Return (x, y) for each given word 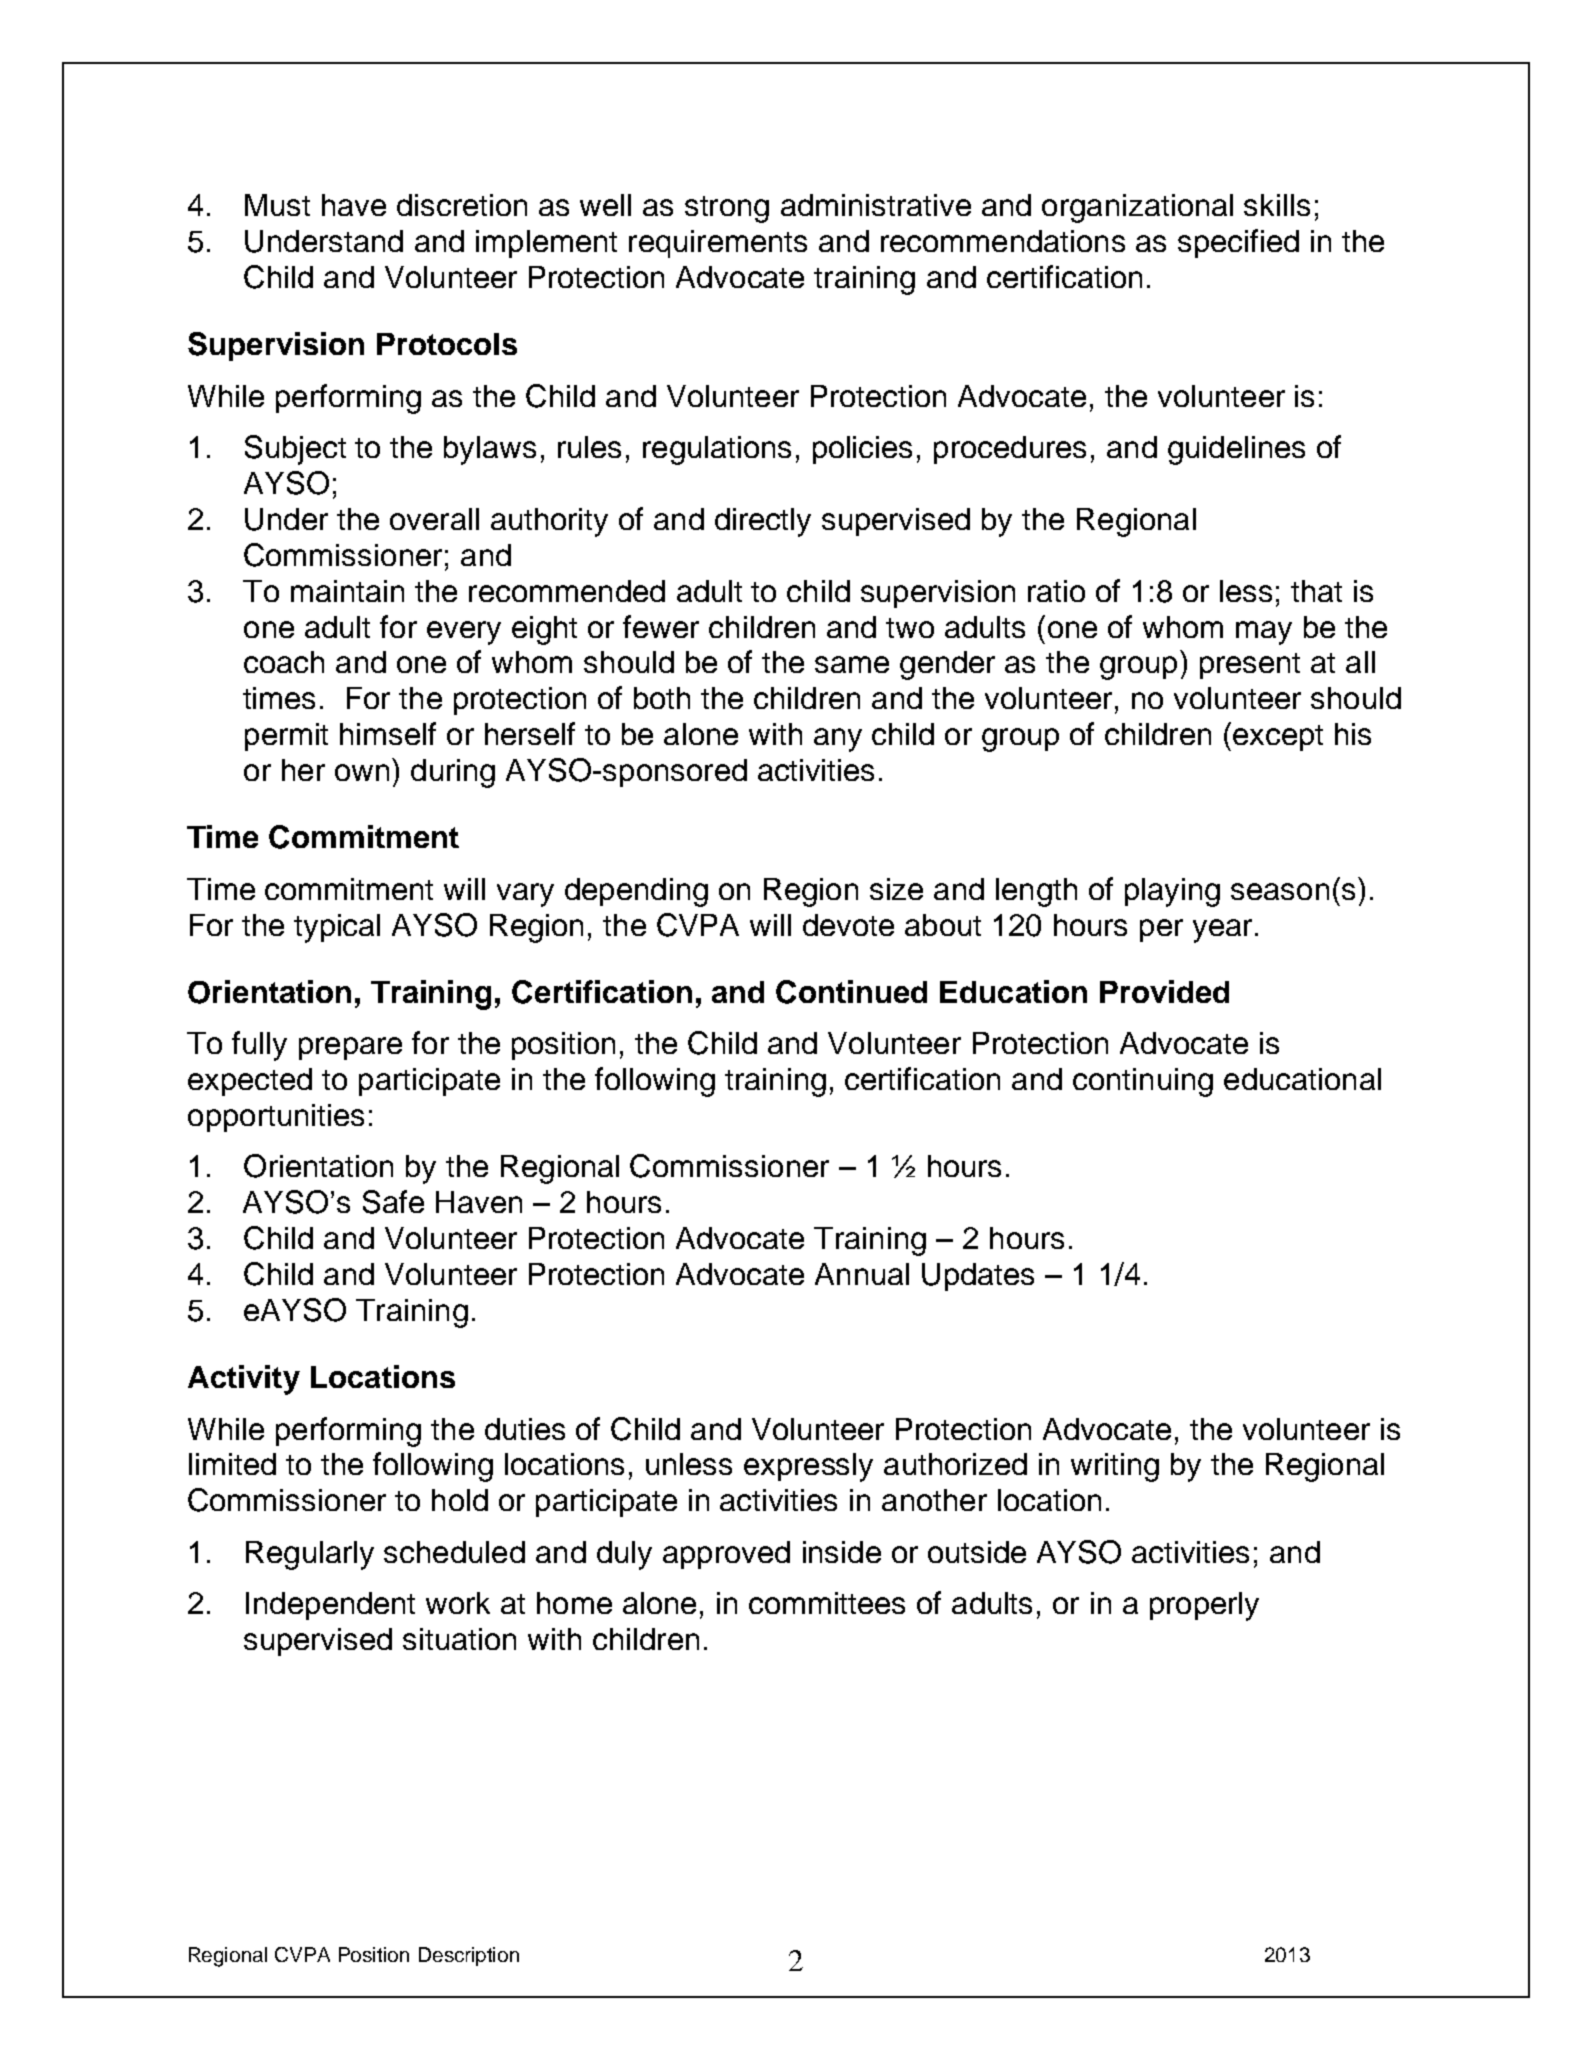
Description (469, 1956)
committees (827, 1603)
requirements (718, 244)
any (838, 740)
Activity (244, 1380)
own (362, 772)
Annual (862, 1274)
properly (1204, 1606)
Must (277, 205)
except (1278, 738)
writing (1115, 1467)
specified (1238, 243)
